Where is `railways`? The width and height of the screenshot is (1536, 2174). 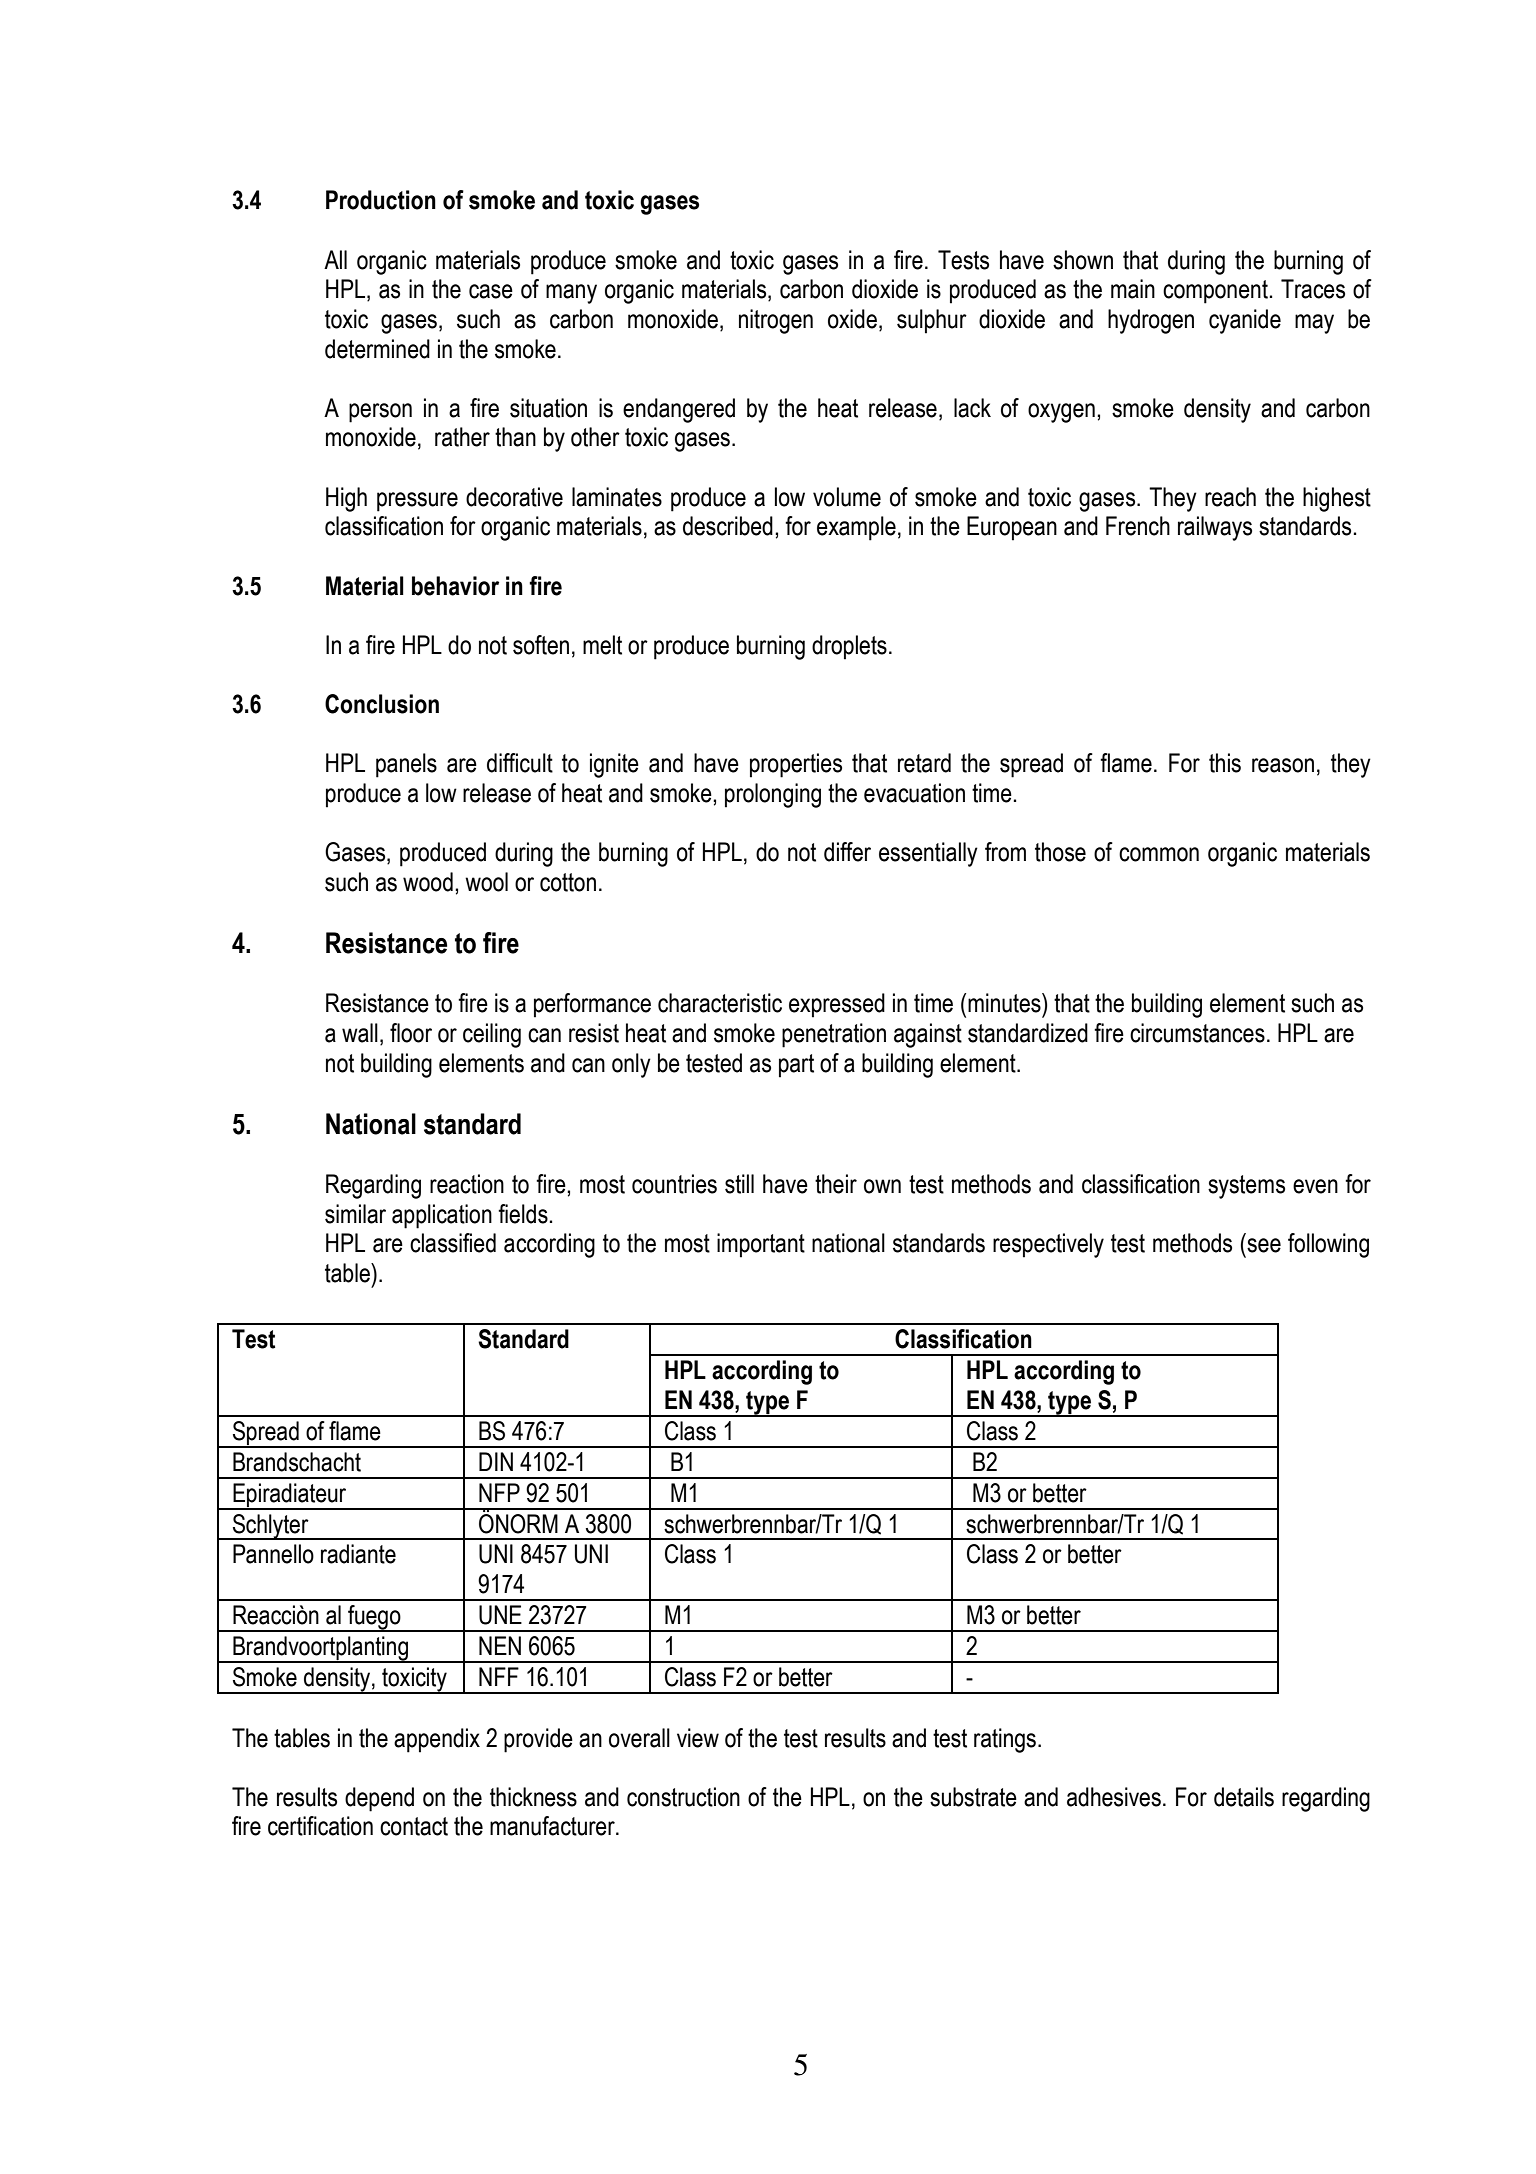 railways is located at coordinates (1215, 528).
